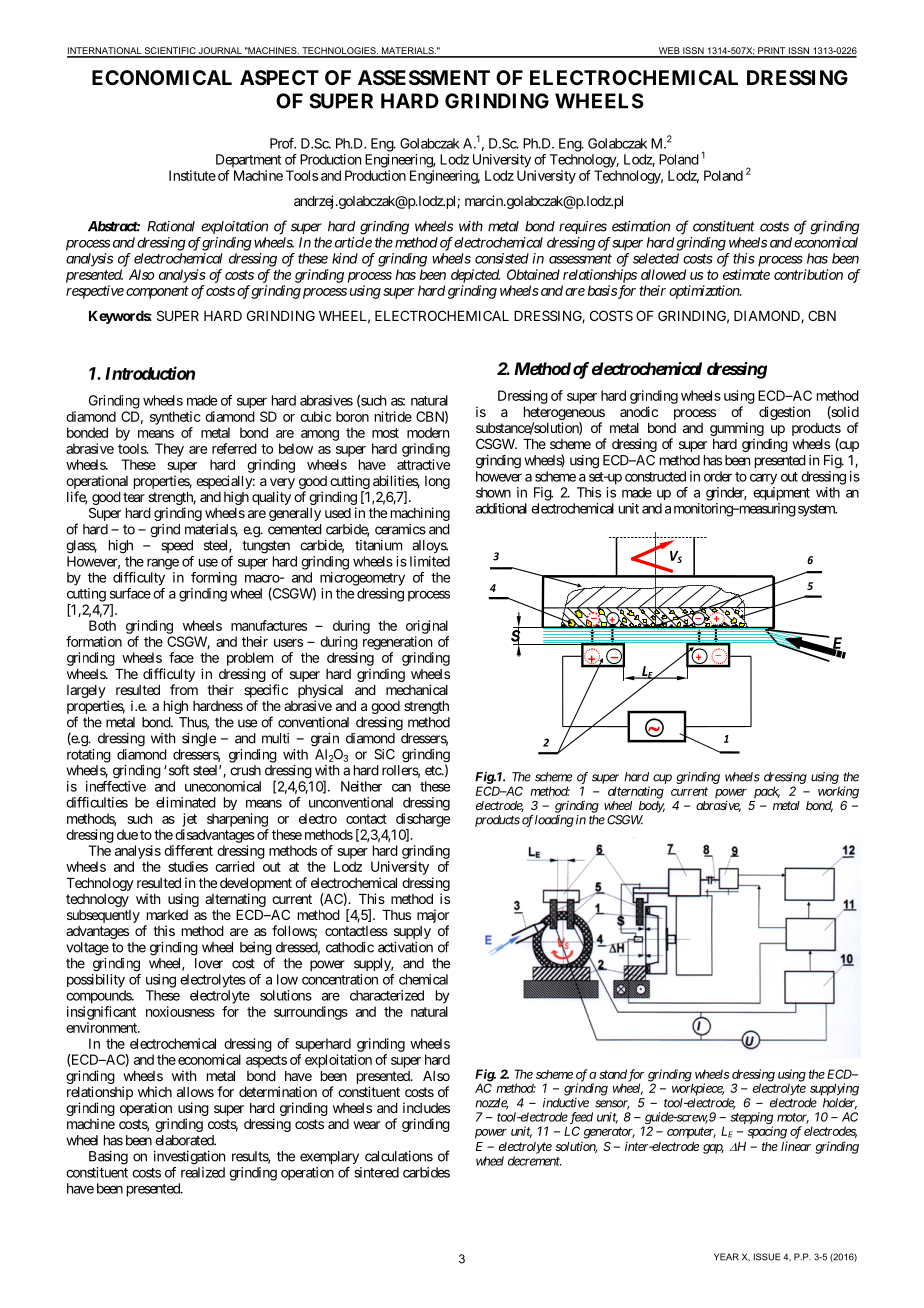 This screenshot has height=1308, width=924. I want to click on pack, so click(767, 792).
